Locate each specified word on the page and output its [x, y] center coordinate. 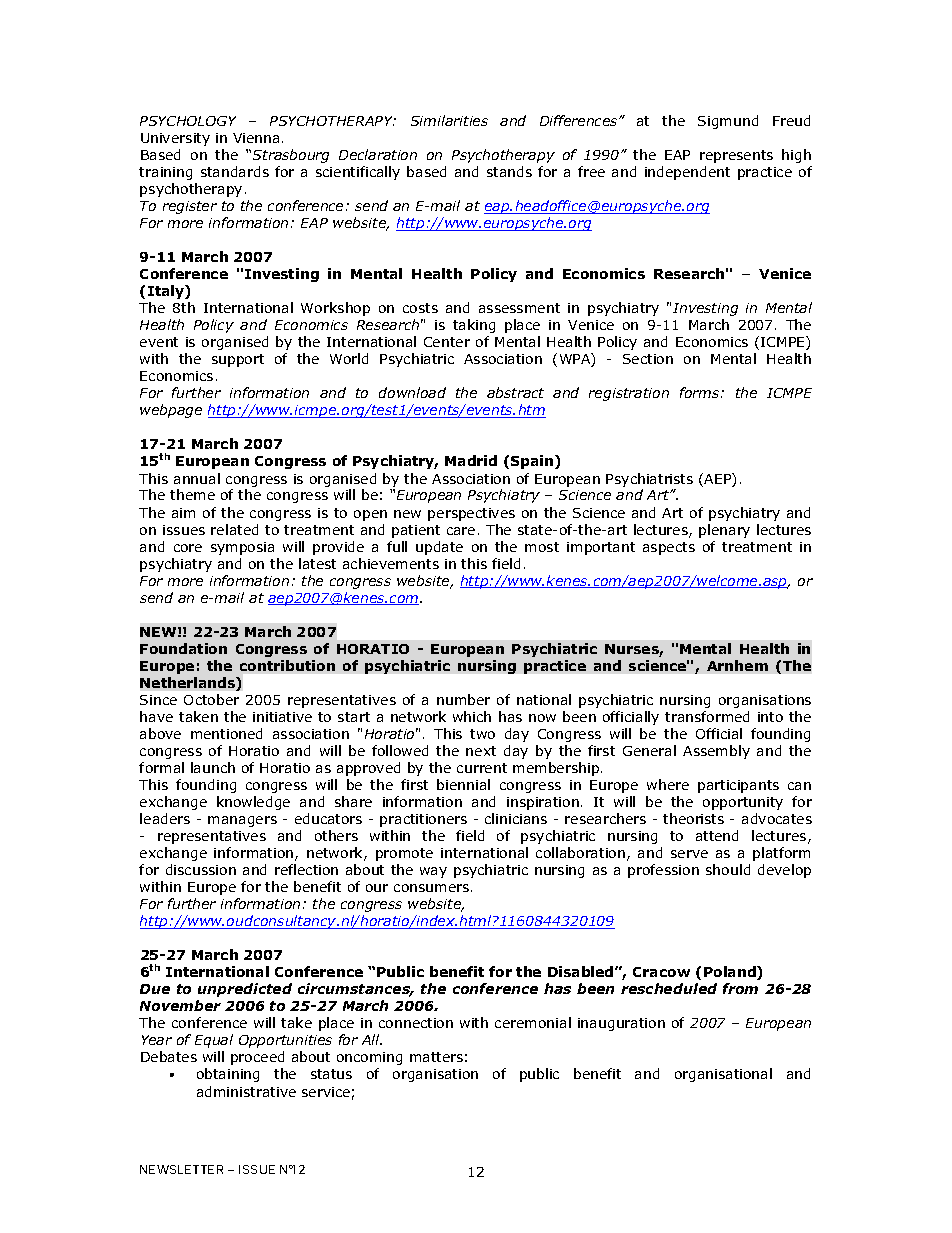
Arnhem [737, 665]
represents [736, 156]
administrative [246, 1091]
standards [235, 171]
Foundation [183, 648]
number [463, 699]
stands [509, 171]
